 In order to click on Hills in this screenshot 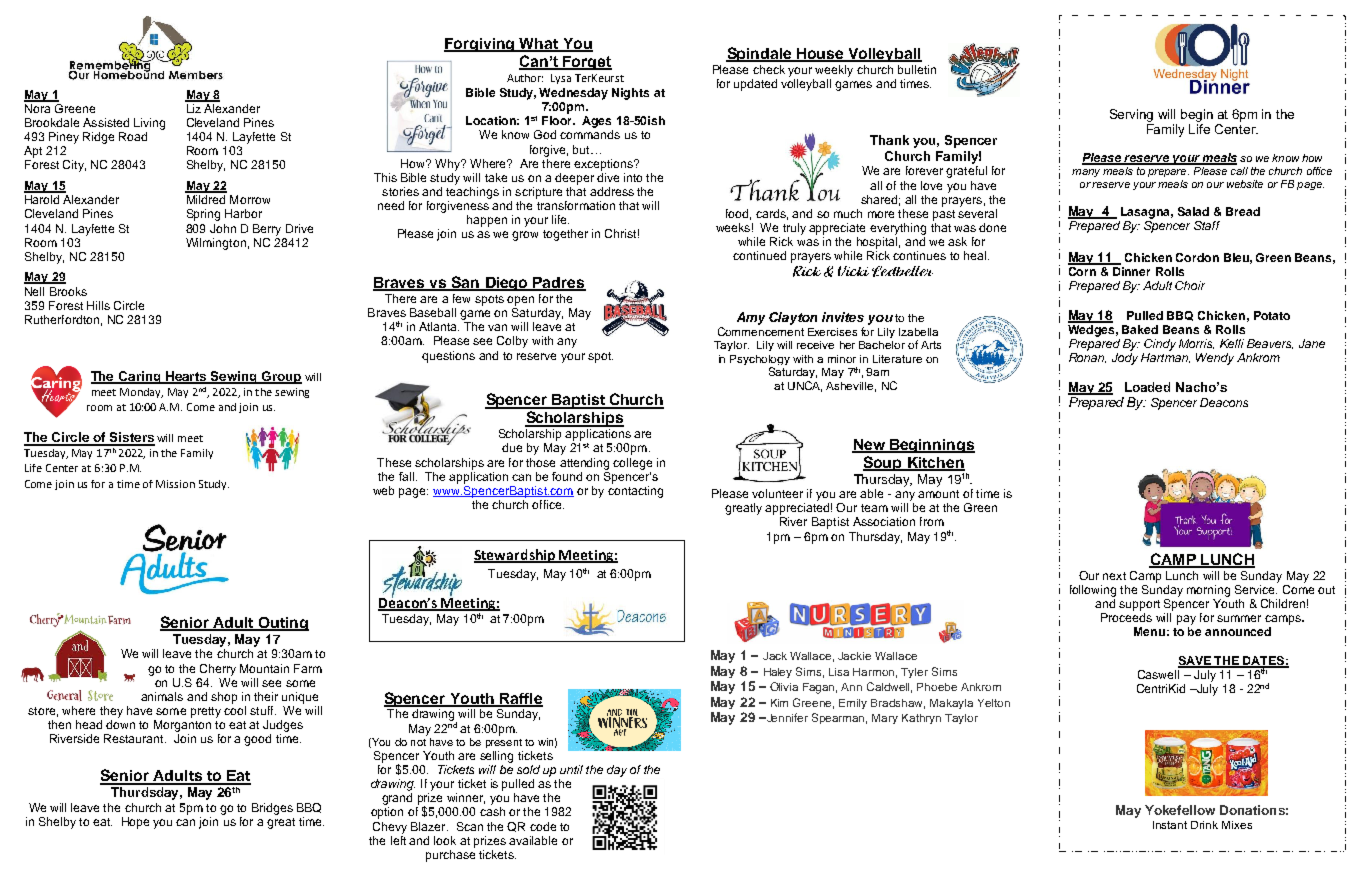, I will do `click(98, 305)`.
